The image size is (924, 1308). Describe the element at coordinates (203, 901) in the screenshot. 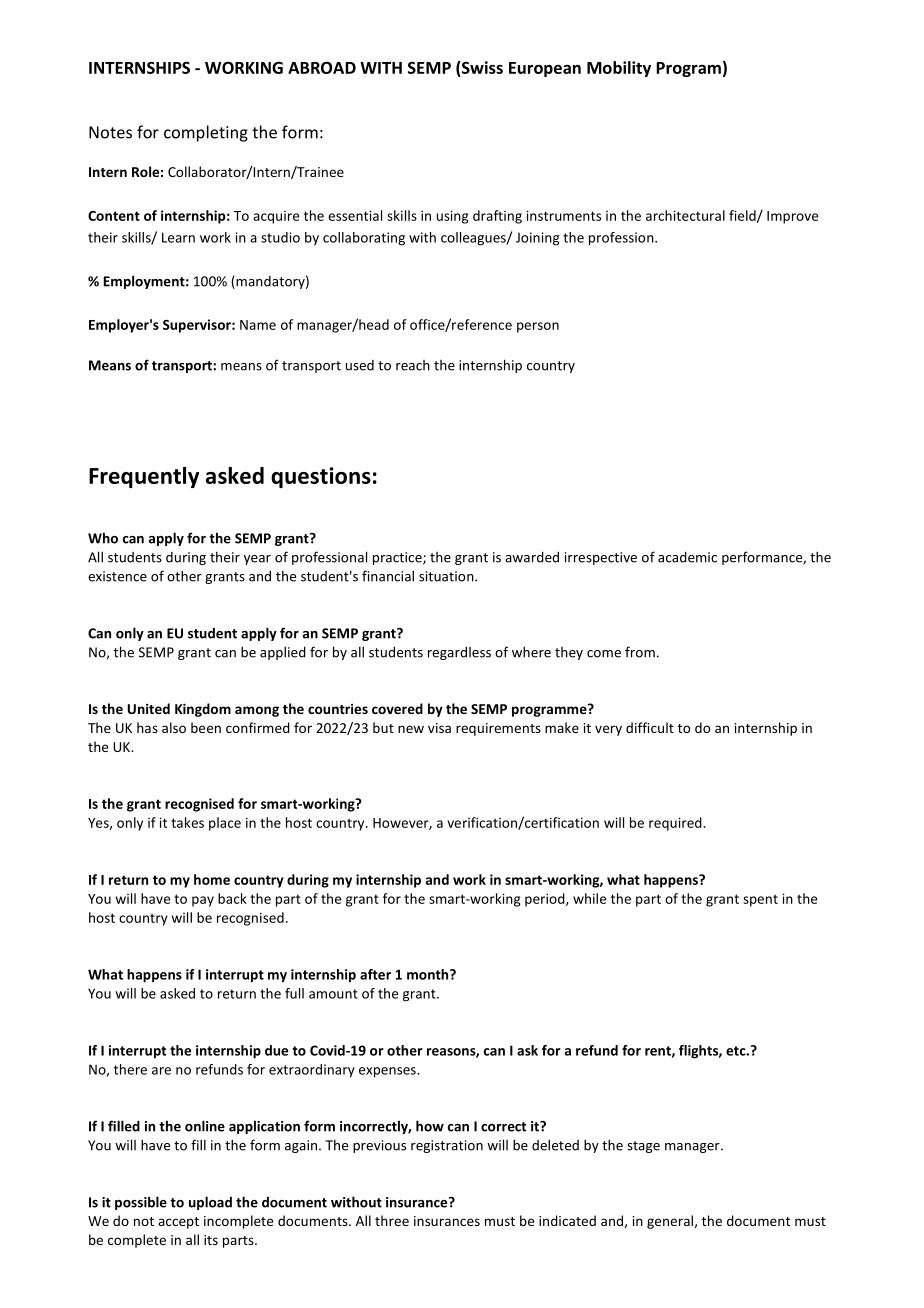

I see `pay` at that location.
